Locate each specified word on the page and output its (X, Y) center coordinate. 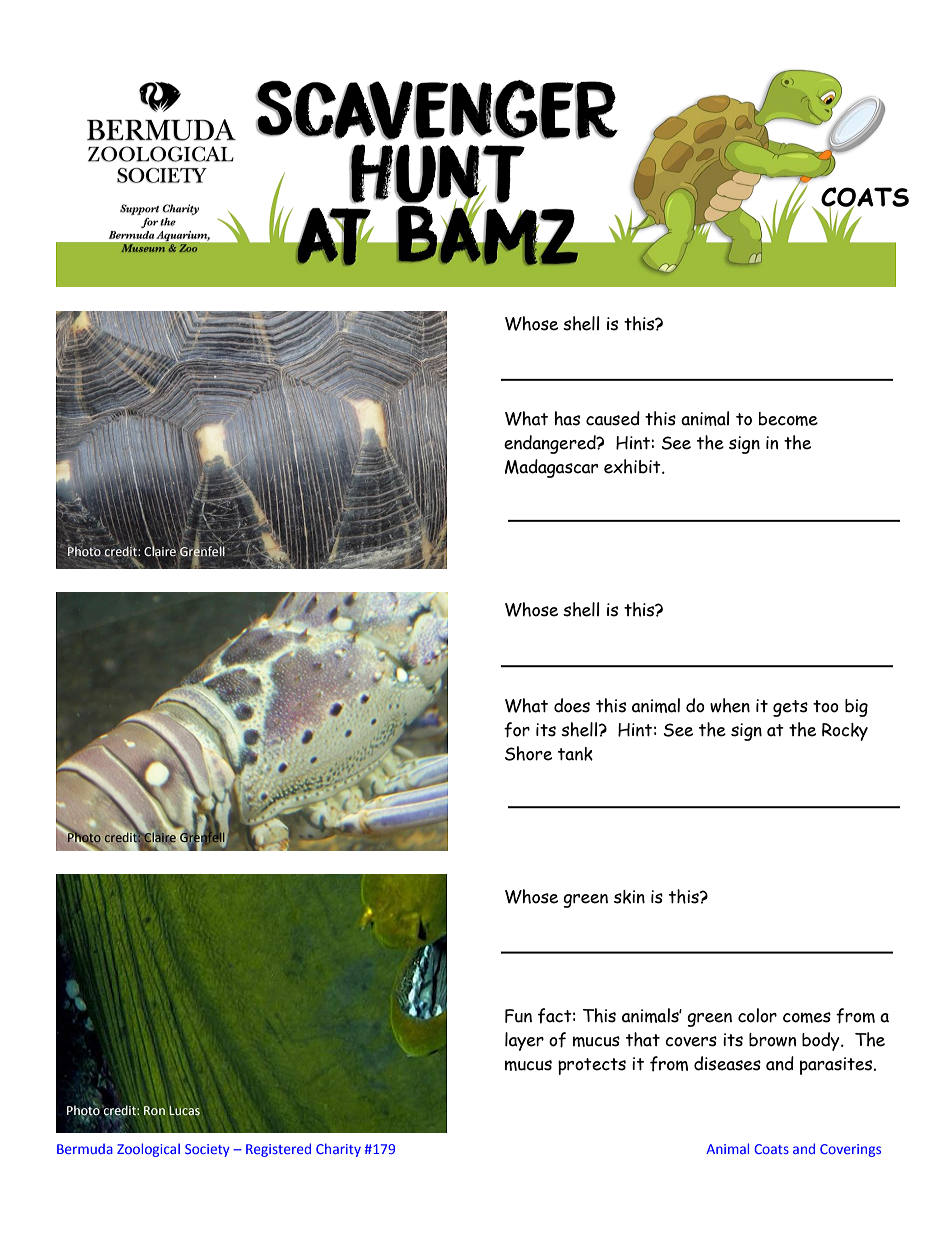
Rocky (845, 732)
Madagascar (551, 468)
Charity (338, 1150)
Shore (528, 753)
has (567, 418)
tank (575, 754)
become (788, 419)
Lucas (184, 1111)
